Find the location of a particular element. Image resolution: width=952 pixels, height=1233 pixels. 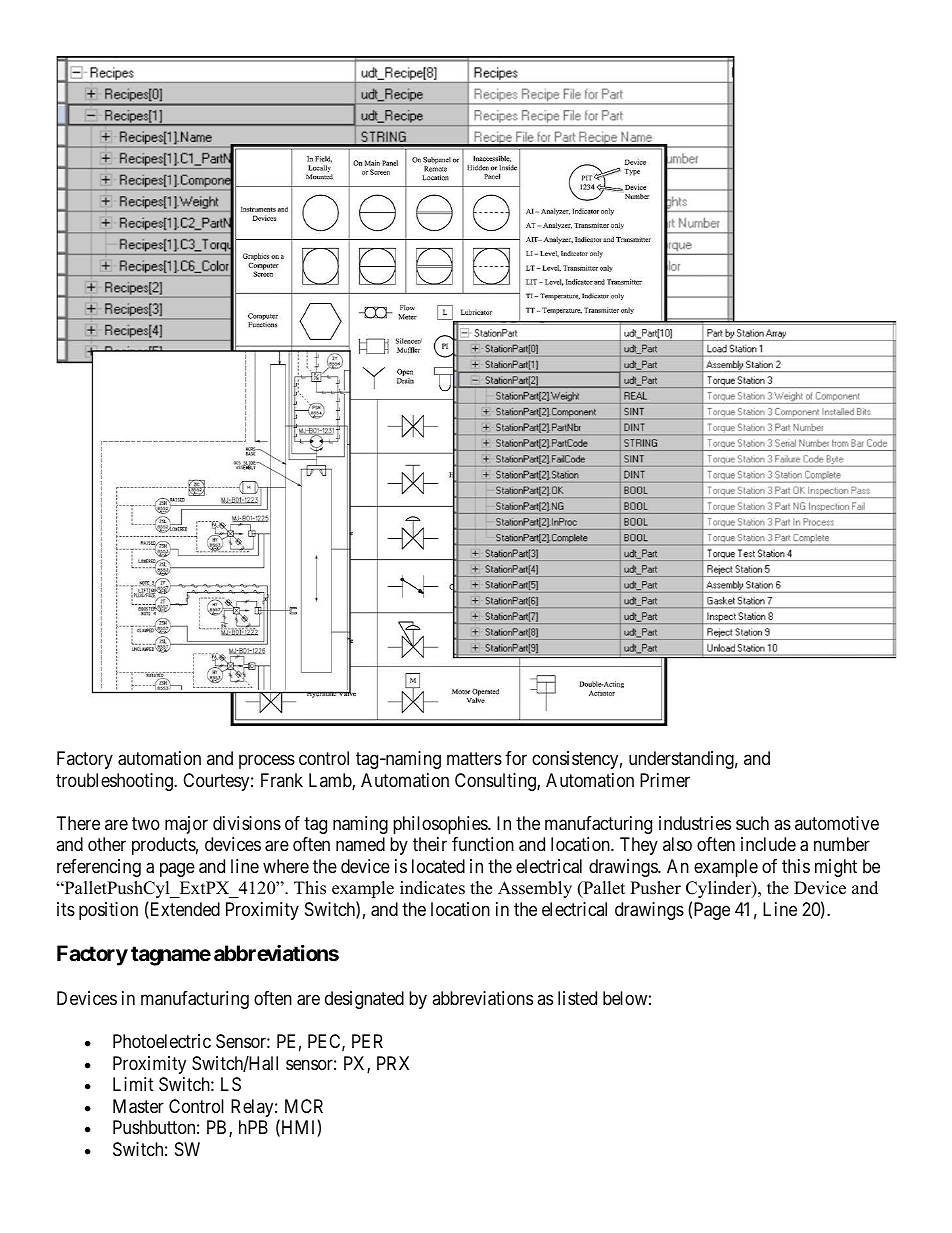

Master is located at coordinates (138, 1106).
